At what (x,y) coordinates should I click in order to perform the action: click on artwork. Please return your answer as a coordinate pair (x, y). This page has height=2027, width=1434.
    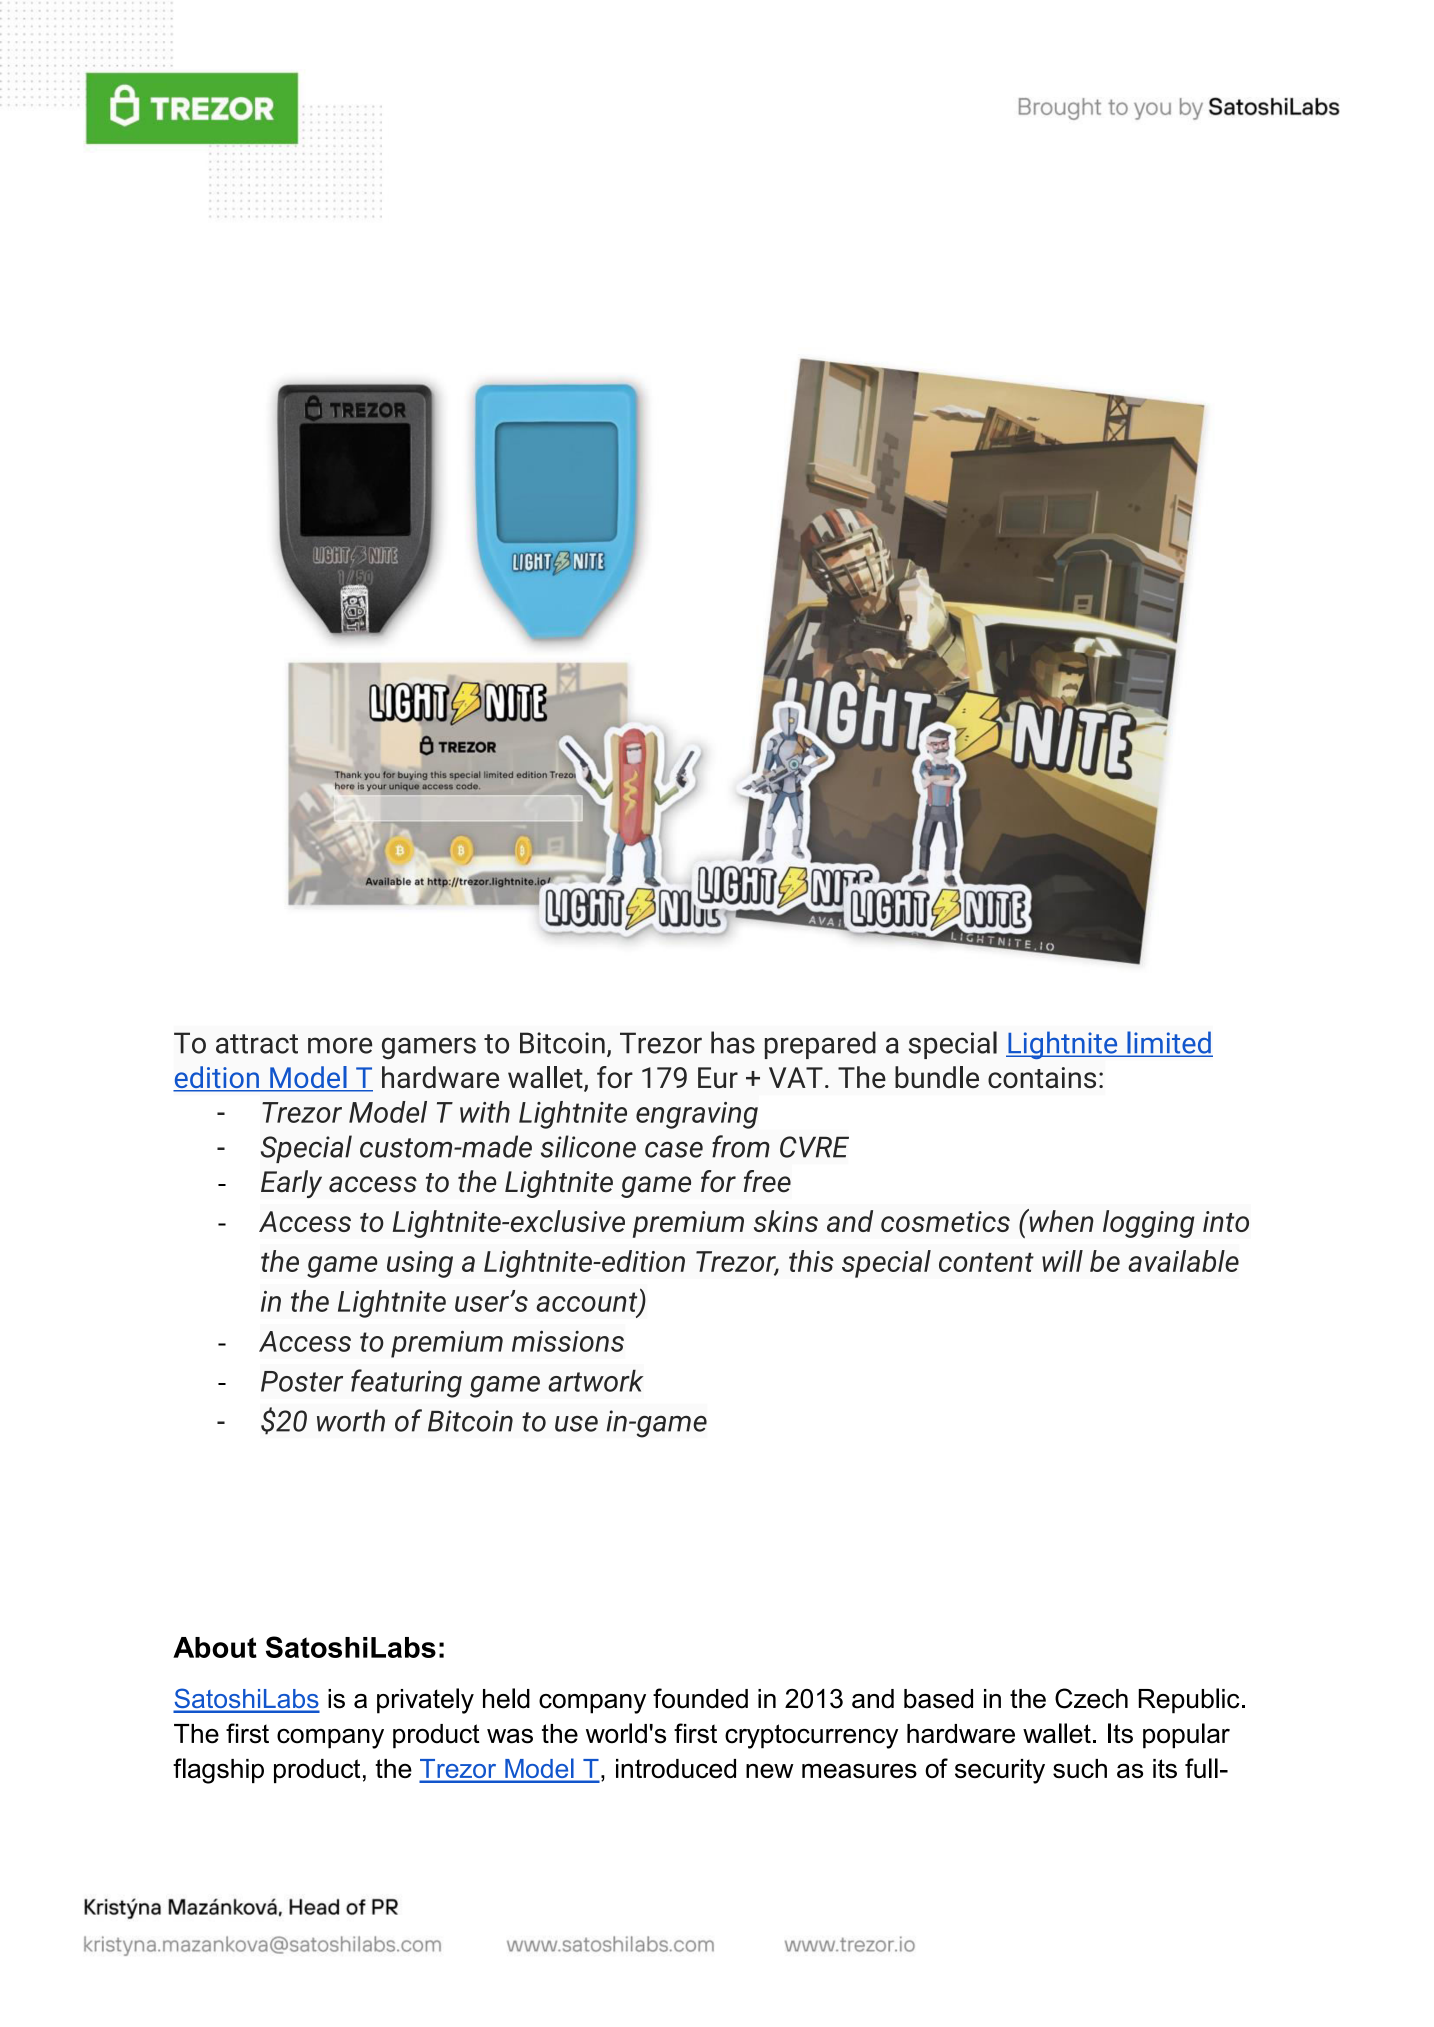
    Looking at the image, I should click on (595, 1381).
